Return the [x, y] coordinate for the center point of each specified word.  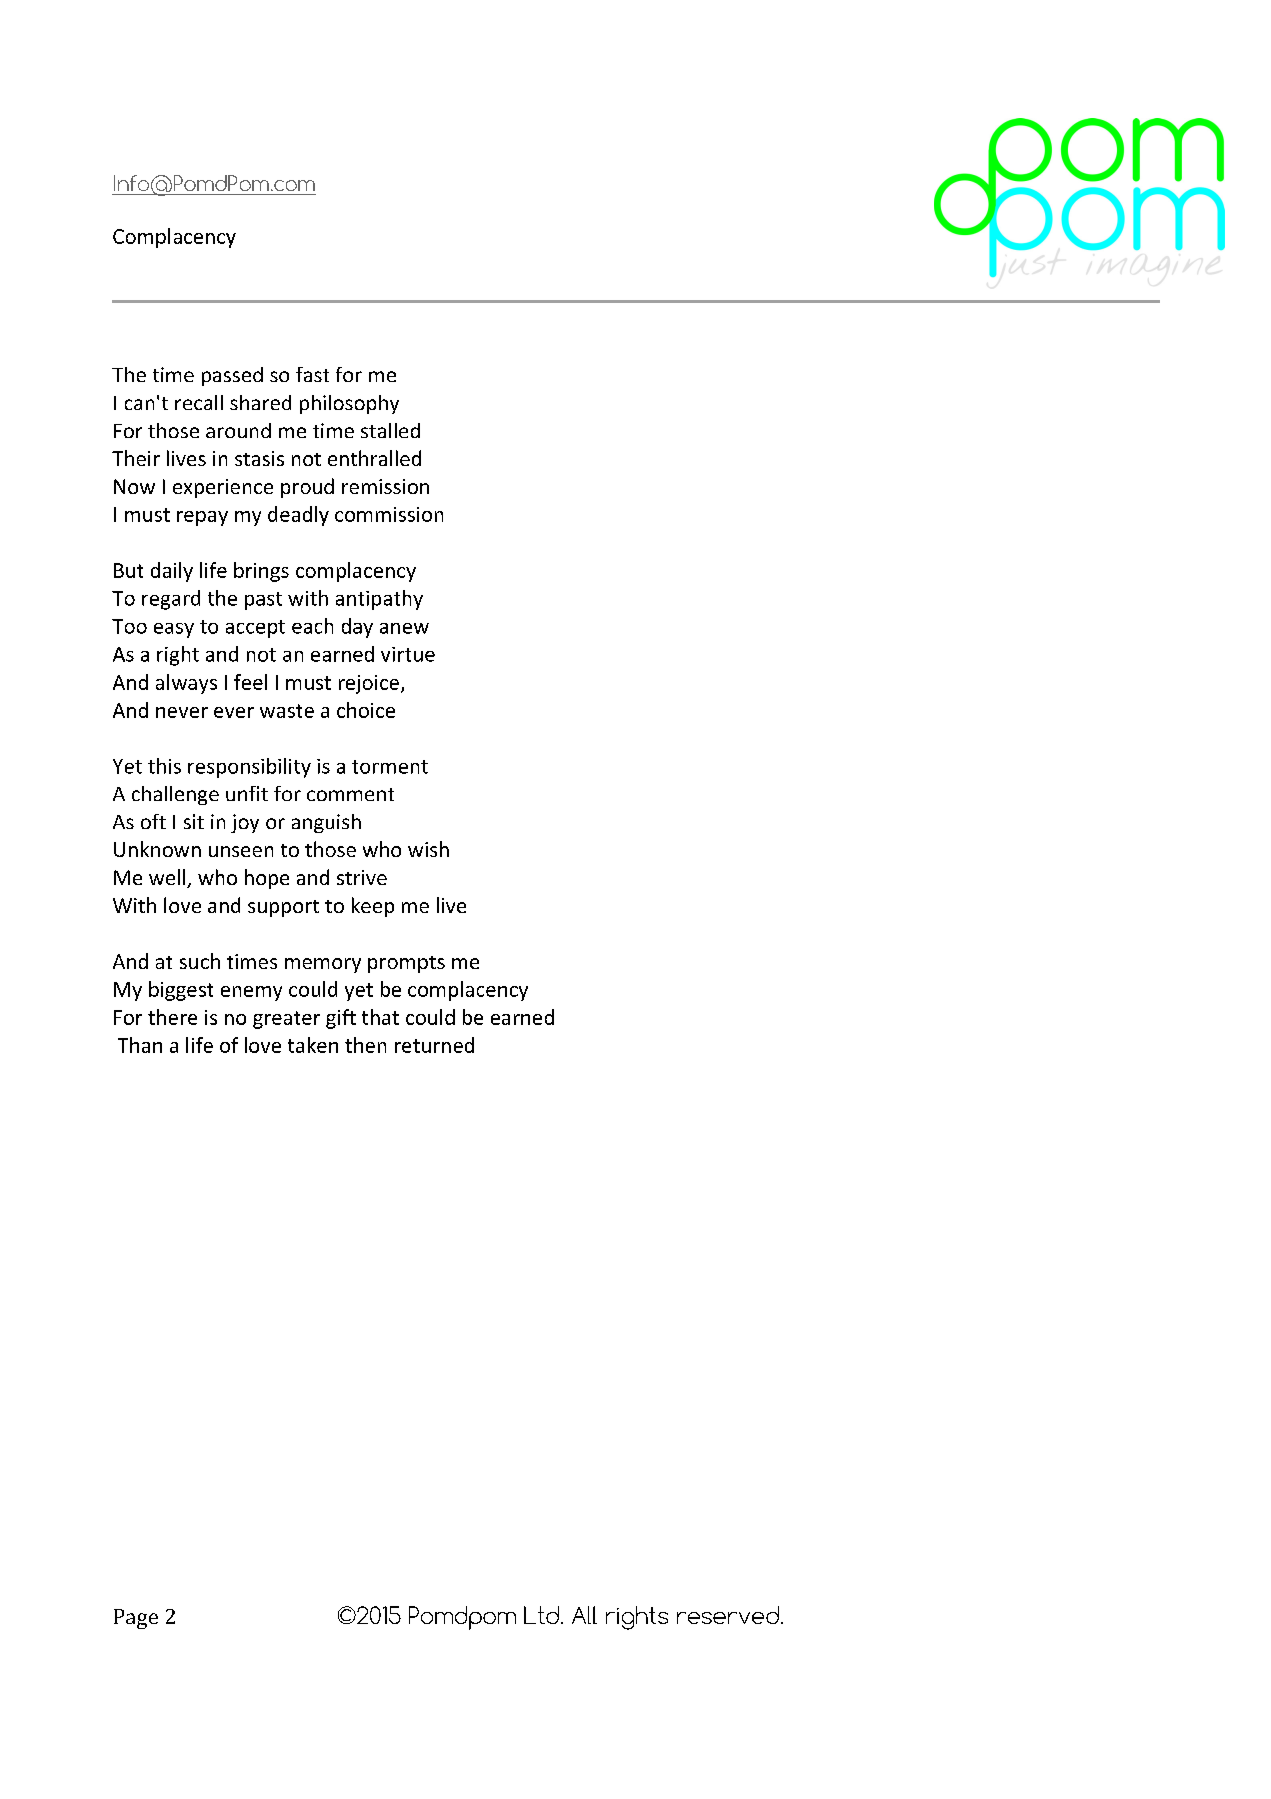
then [365, 1045]
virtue [408, 654]
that [380, 1017]
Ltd [541, 1615]
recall [199, 402]
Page [136, 1619]
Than [140, 1045]
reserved [728, 1615]
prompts [406, 964]
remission [385, 486]
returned [434, 1045]
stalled [390, 430]
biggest [181, 991]
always [186, 684]
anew [404, 628]
